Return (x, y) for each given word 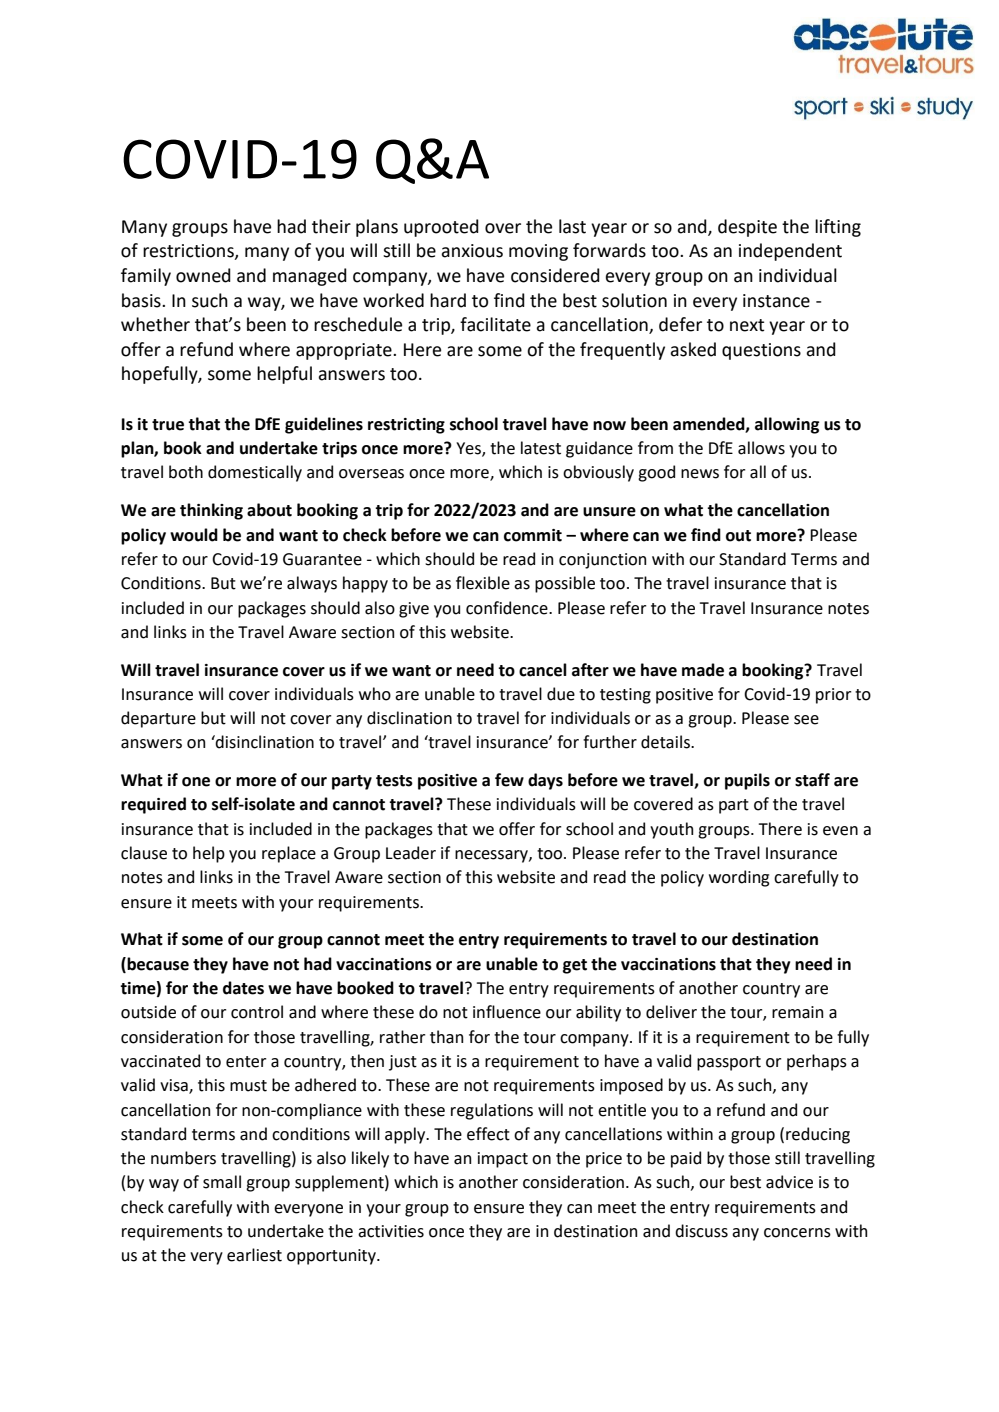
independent (790, 252)
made (703, 670)
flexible (483, 583)
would (194, 535)
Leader (411, 853)
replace (289, 854)
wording (739, 878)
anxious (472, 251)
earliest (254, 1255)
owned (203, 275)
